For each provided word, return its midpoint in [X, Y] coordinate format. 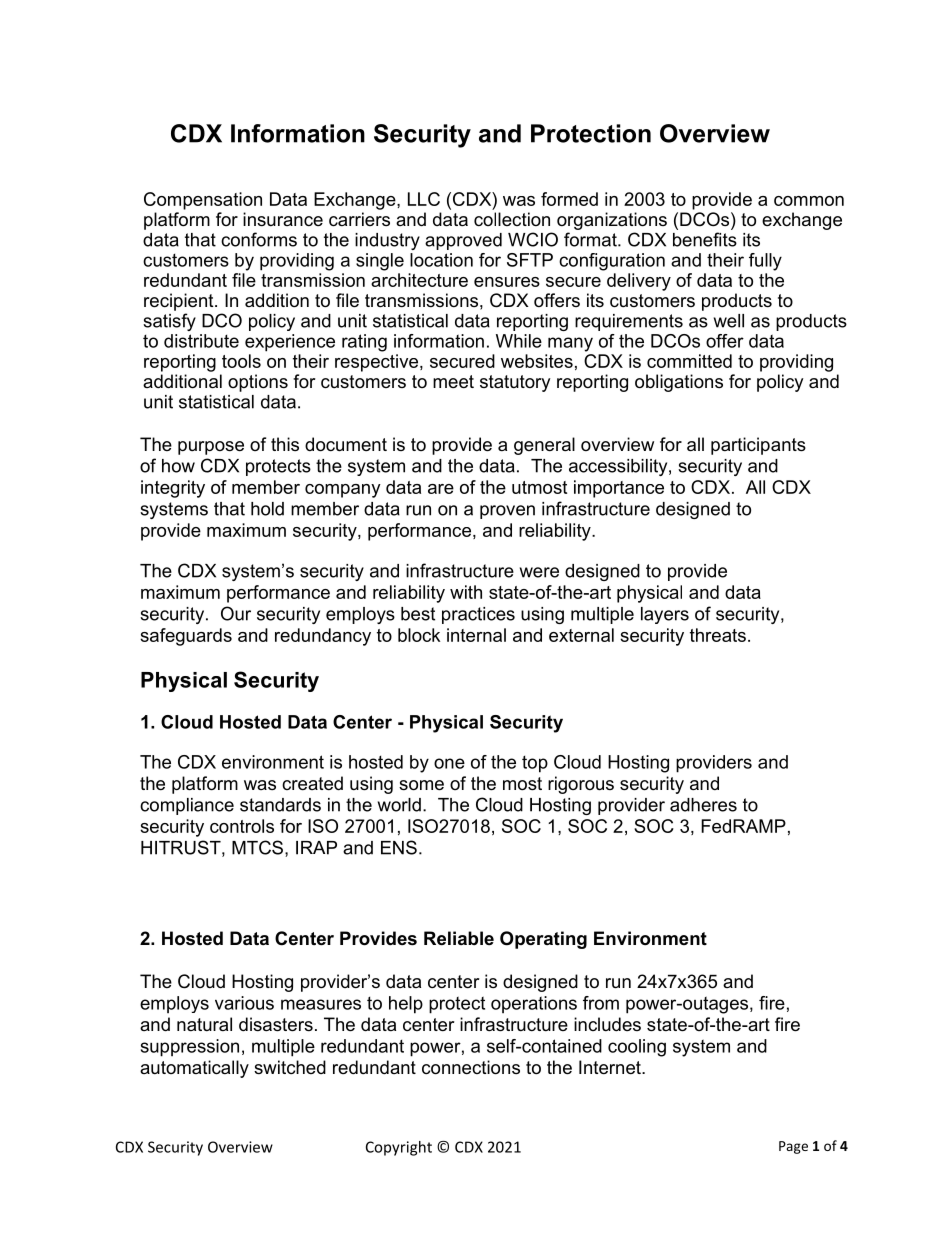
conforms [259, 239]
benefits [705, 239]
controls [242, 826]
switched [290, 1067]
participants [758, 446]
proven [507, 512]
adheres [703, 805]
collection [512, 219]
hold [267, 509]
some [421, 785]
